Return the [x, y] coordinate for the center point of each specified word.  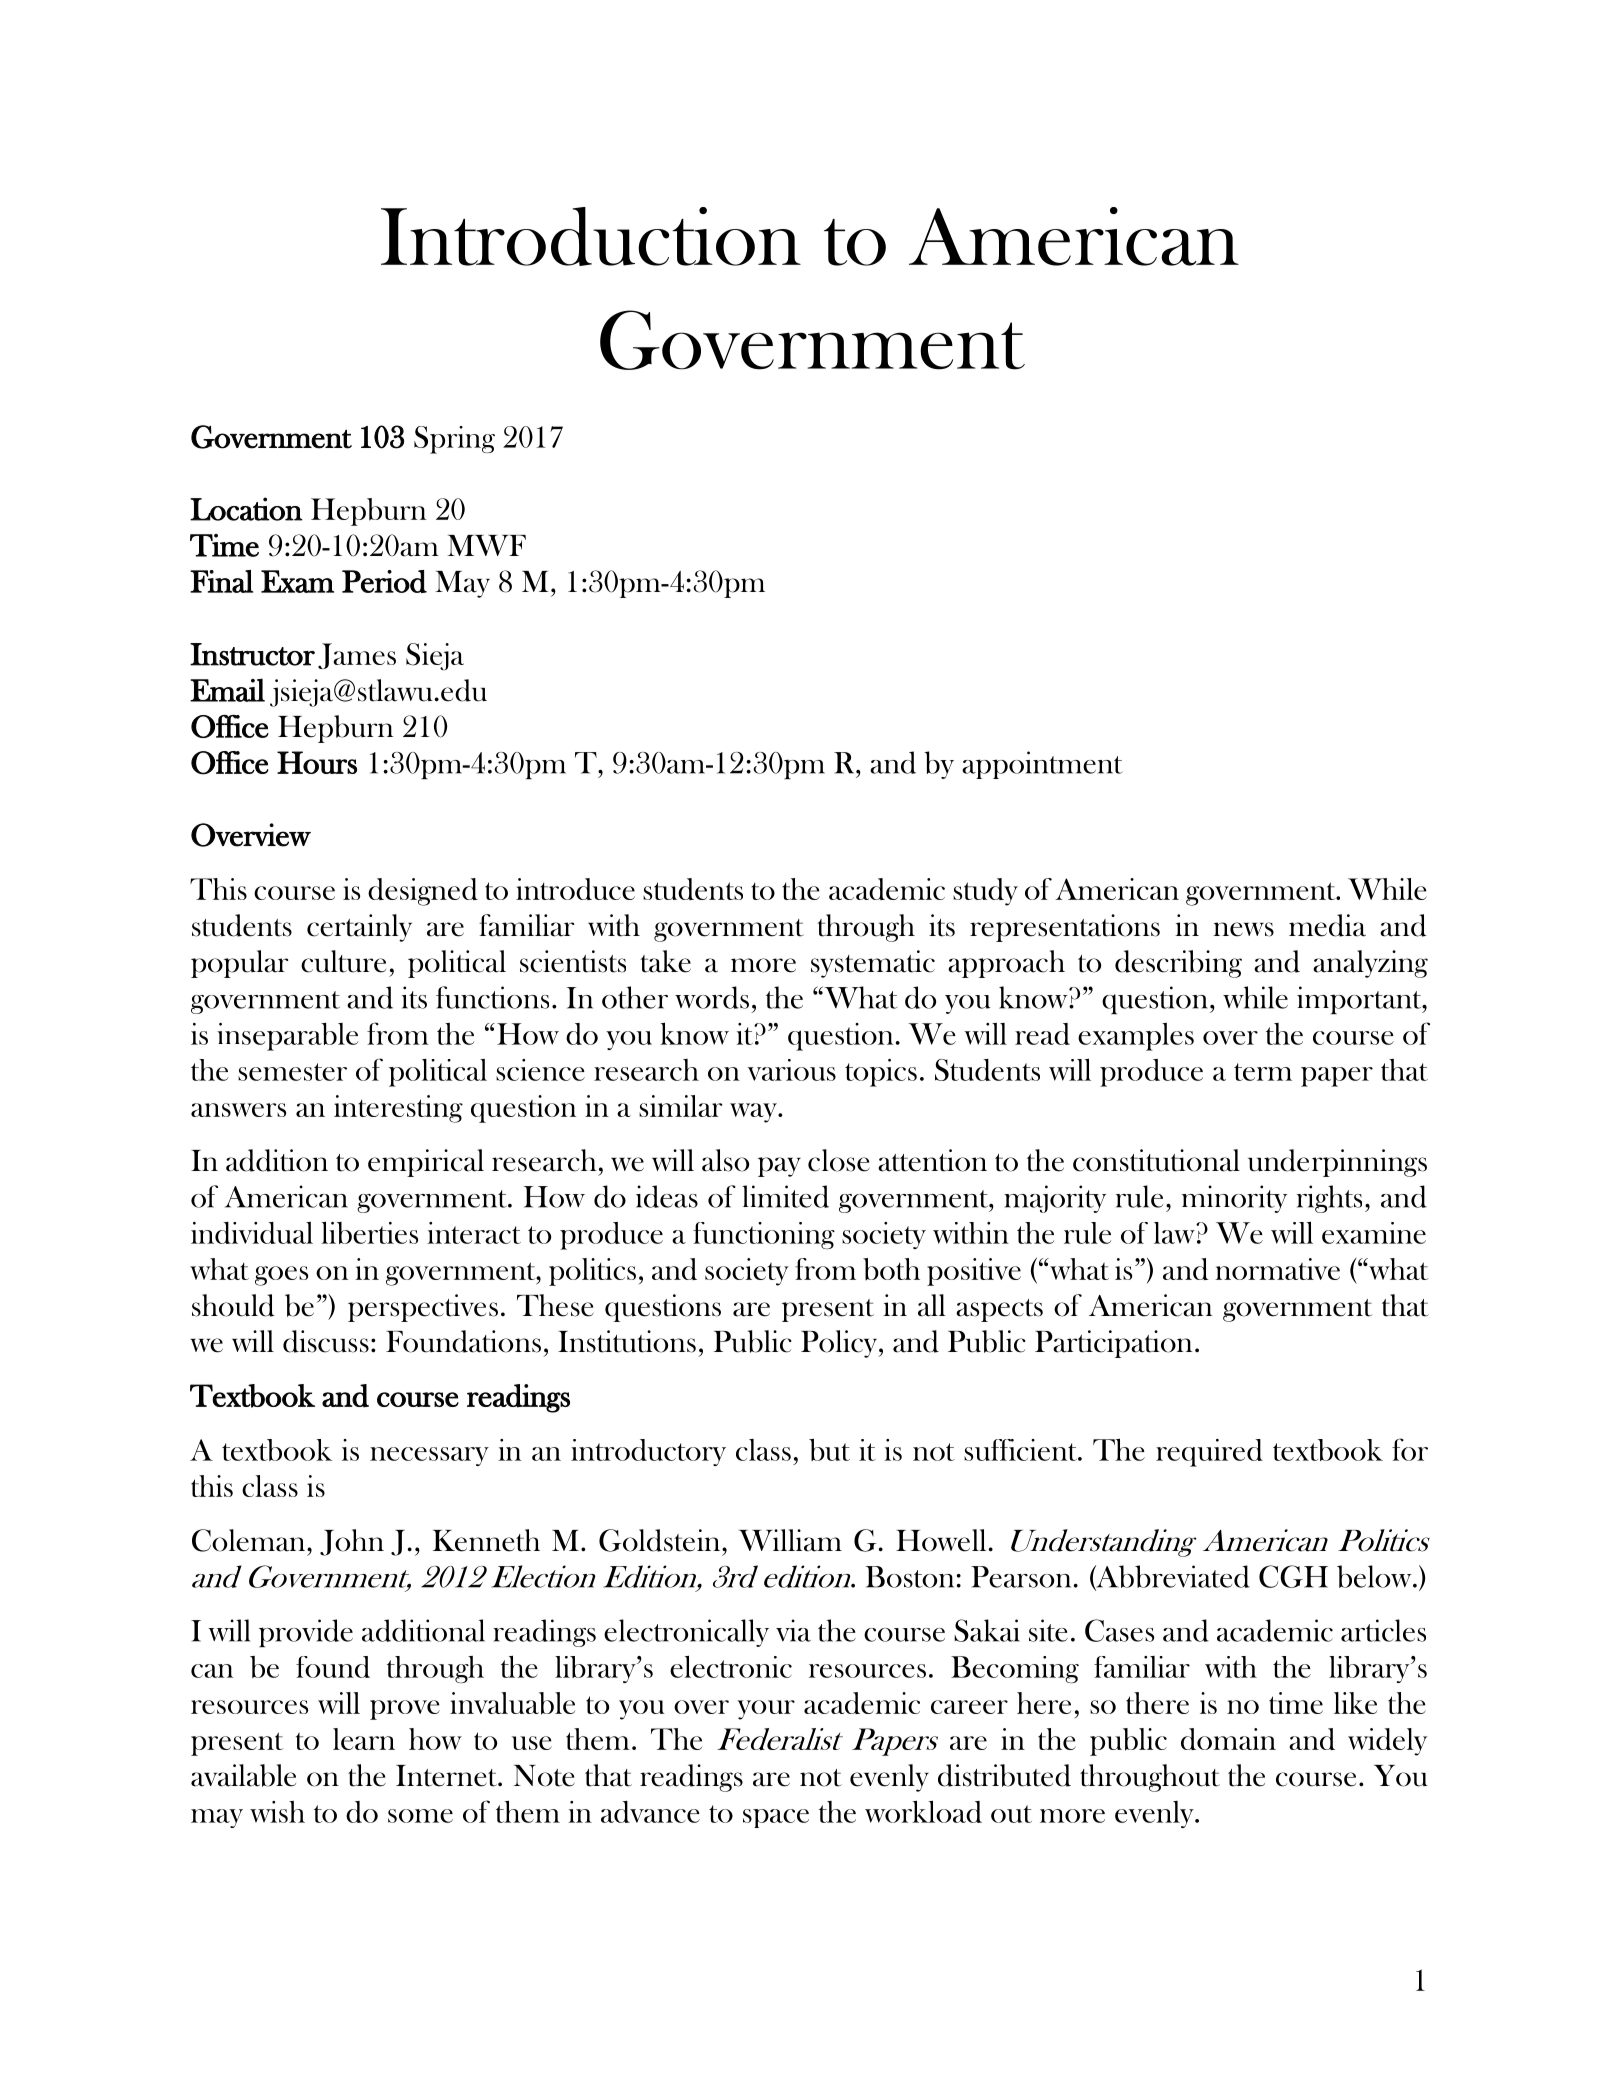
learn [364, 1739]
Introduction [591, 236]
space [776, 1818]
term [1263, 1072]
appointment [1042, 765]
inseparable [287, 1037]
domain [1228, 1739]
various [792, 1070]
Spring [454, 440]
